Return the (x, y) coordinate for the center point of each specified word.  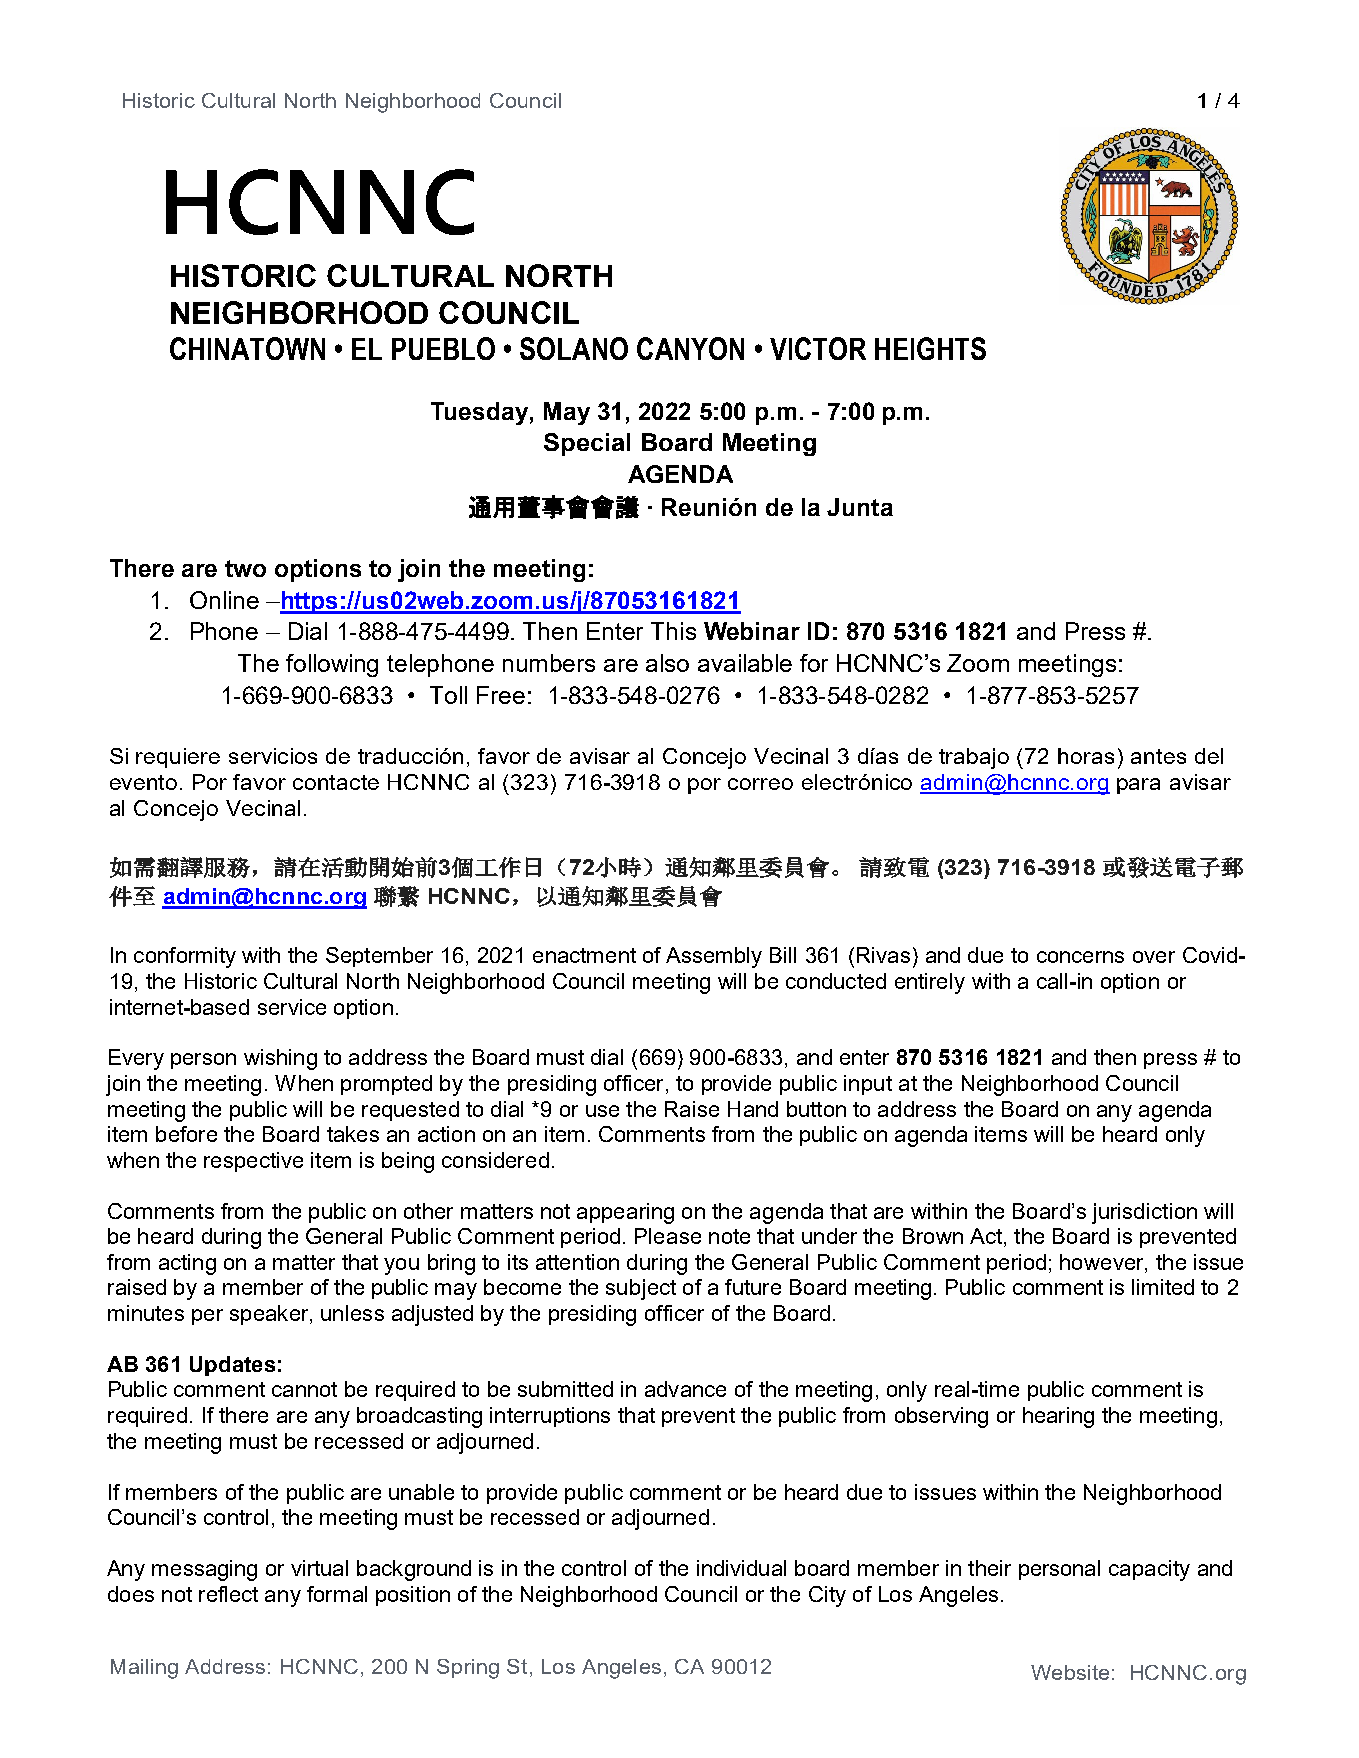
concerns (1080, 957)
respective (253, 1162)
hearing (1058, 1417)
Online (224, 600)
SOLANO (574, 348)
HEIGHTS (930, 348)
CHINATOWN (247, 348)
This (673, 631)
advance (685, 1389)
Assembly (714, 957)
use (602, 1111)
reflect (228, 1594)
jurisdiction (1144, 1213)
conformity (185, 957)
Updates (232, 1366)
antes (1158, 756)
